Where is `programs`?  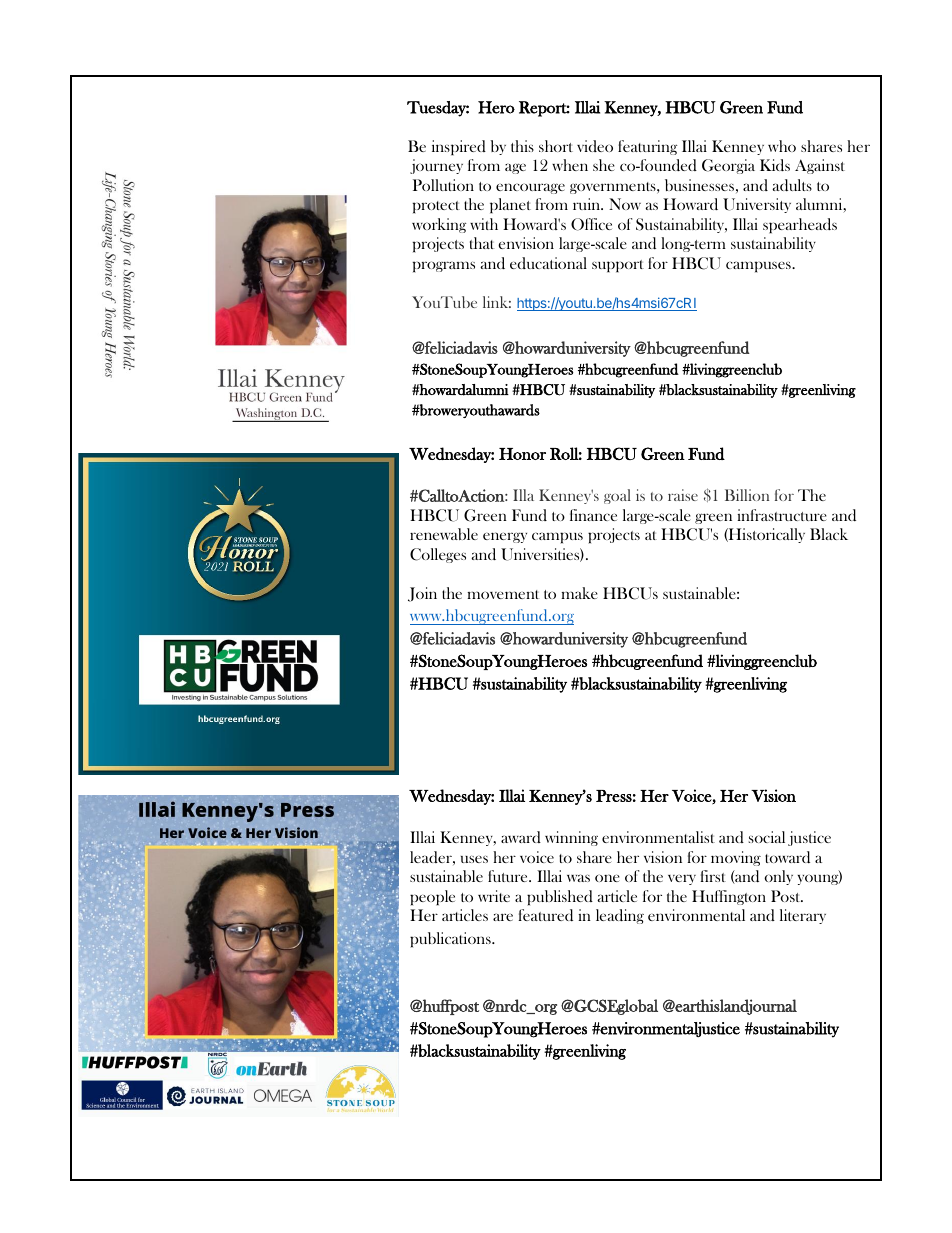
programs is located at coordinates (443, 267).
